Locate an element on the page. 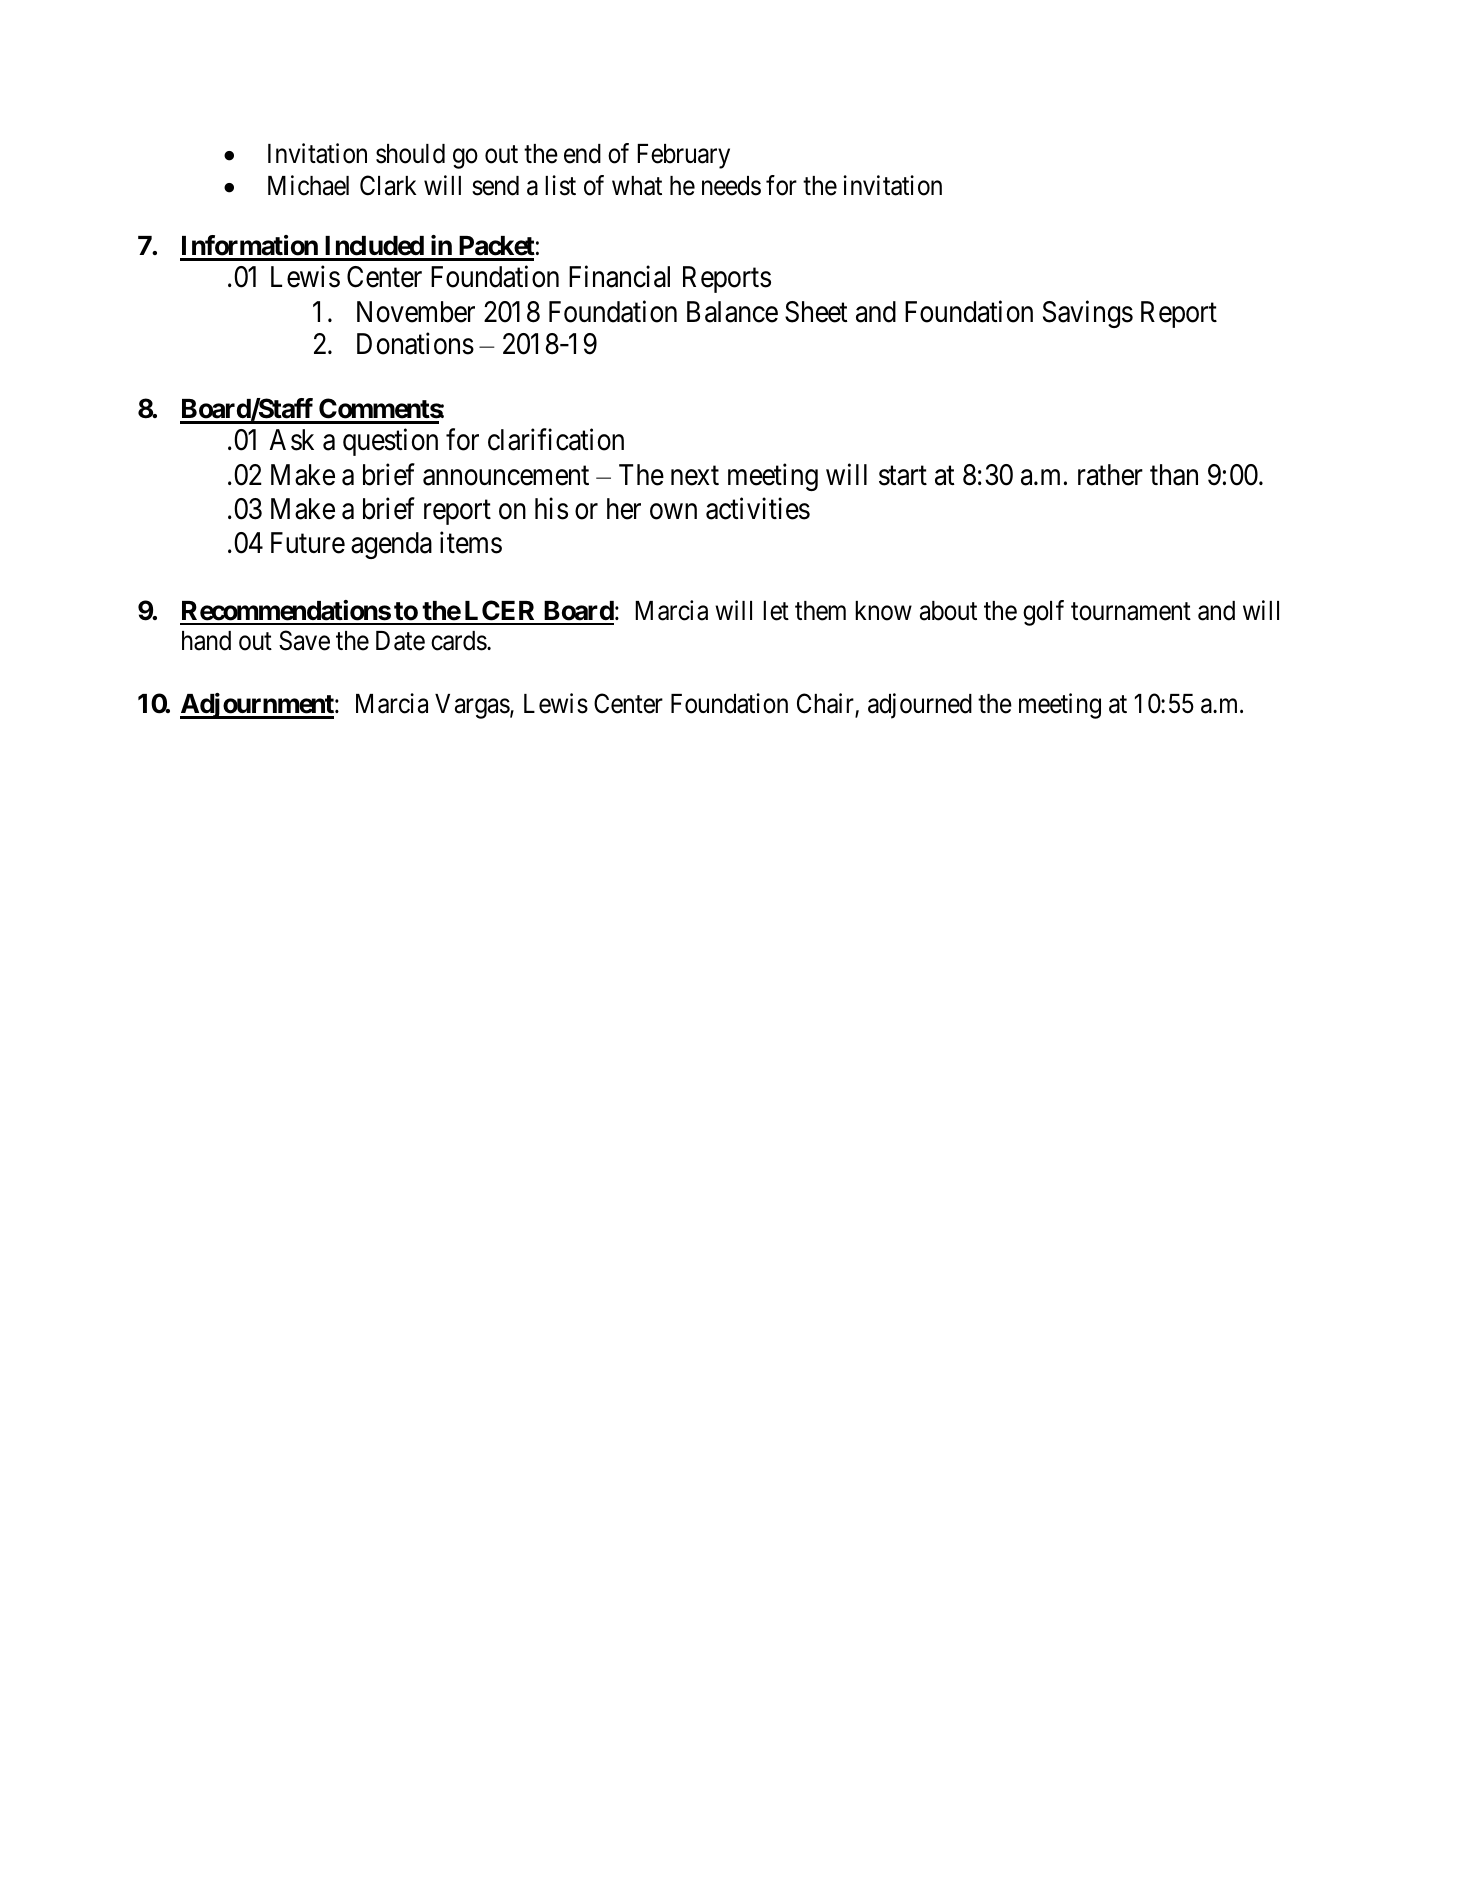  Michael is located at coordinates (308, 185).
